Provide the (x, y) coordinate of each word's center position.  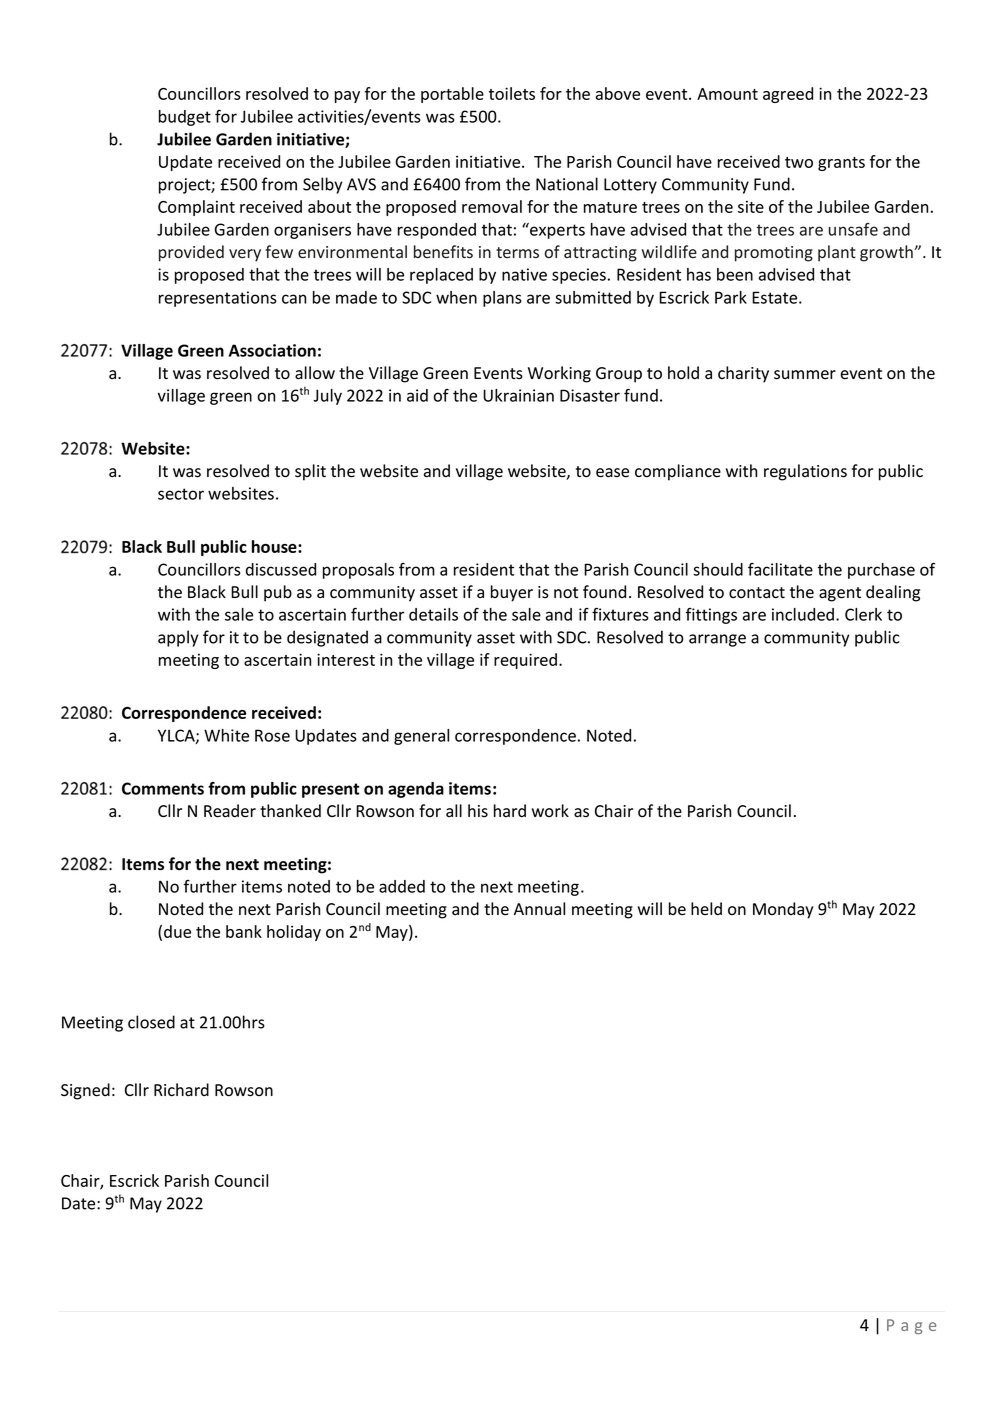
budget (185, 118)
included (803, 614)
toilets (512, 93)
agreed (788, 95)
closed (151, 1022)
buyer (512, 593)
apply (178, 638)
